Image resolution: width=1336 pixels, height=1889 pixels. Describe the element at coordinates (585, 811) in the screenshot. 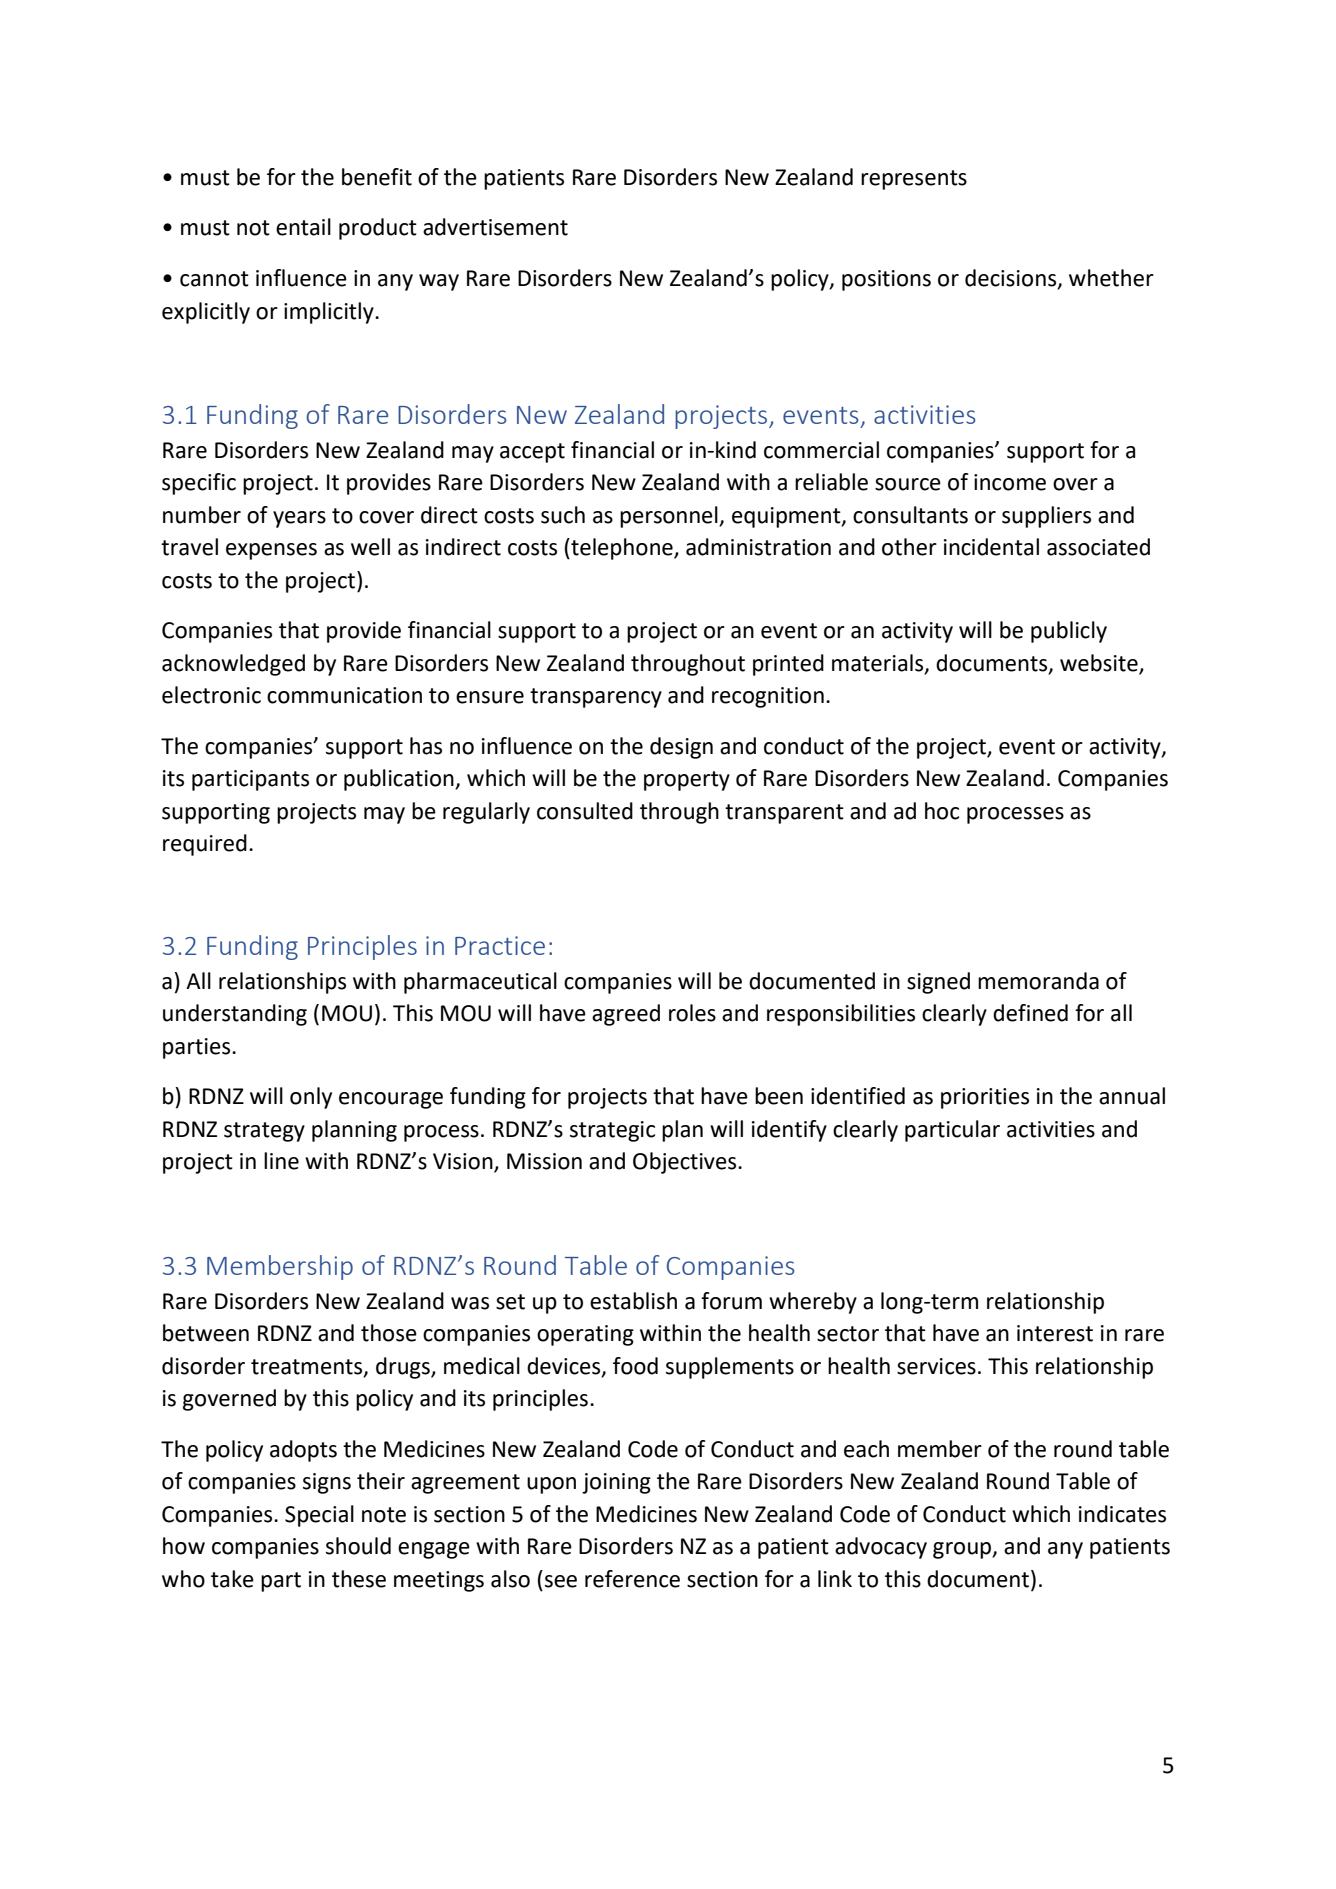

I see `consulted` at that location.
